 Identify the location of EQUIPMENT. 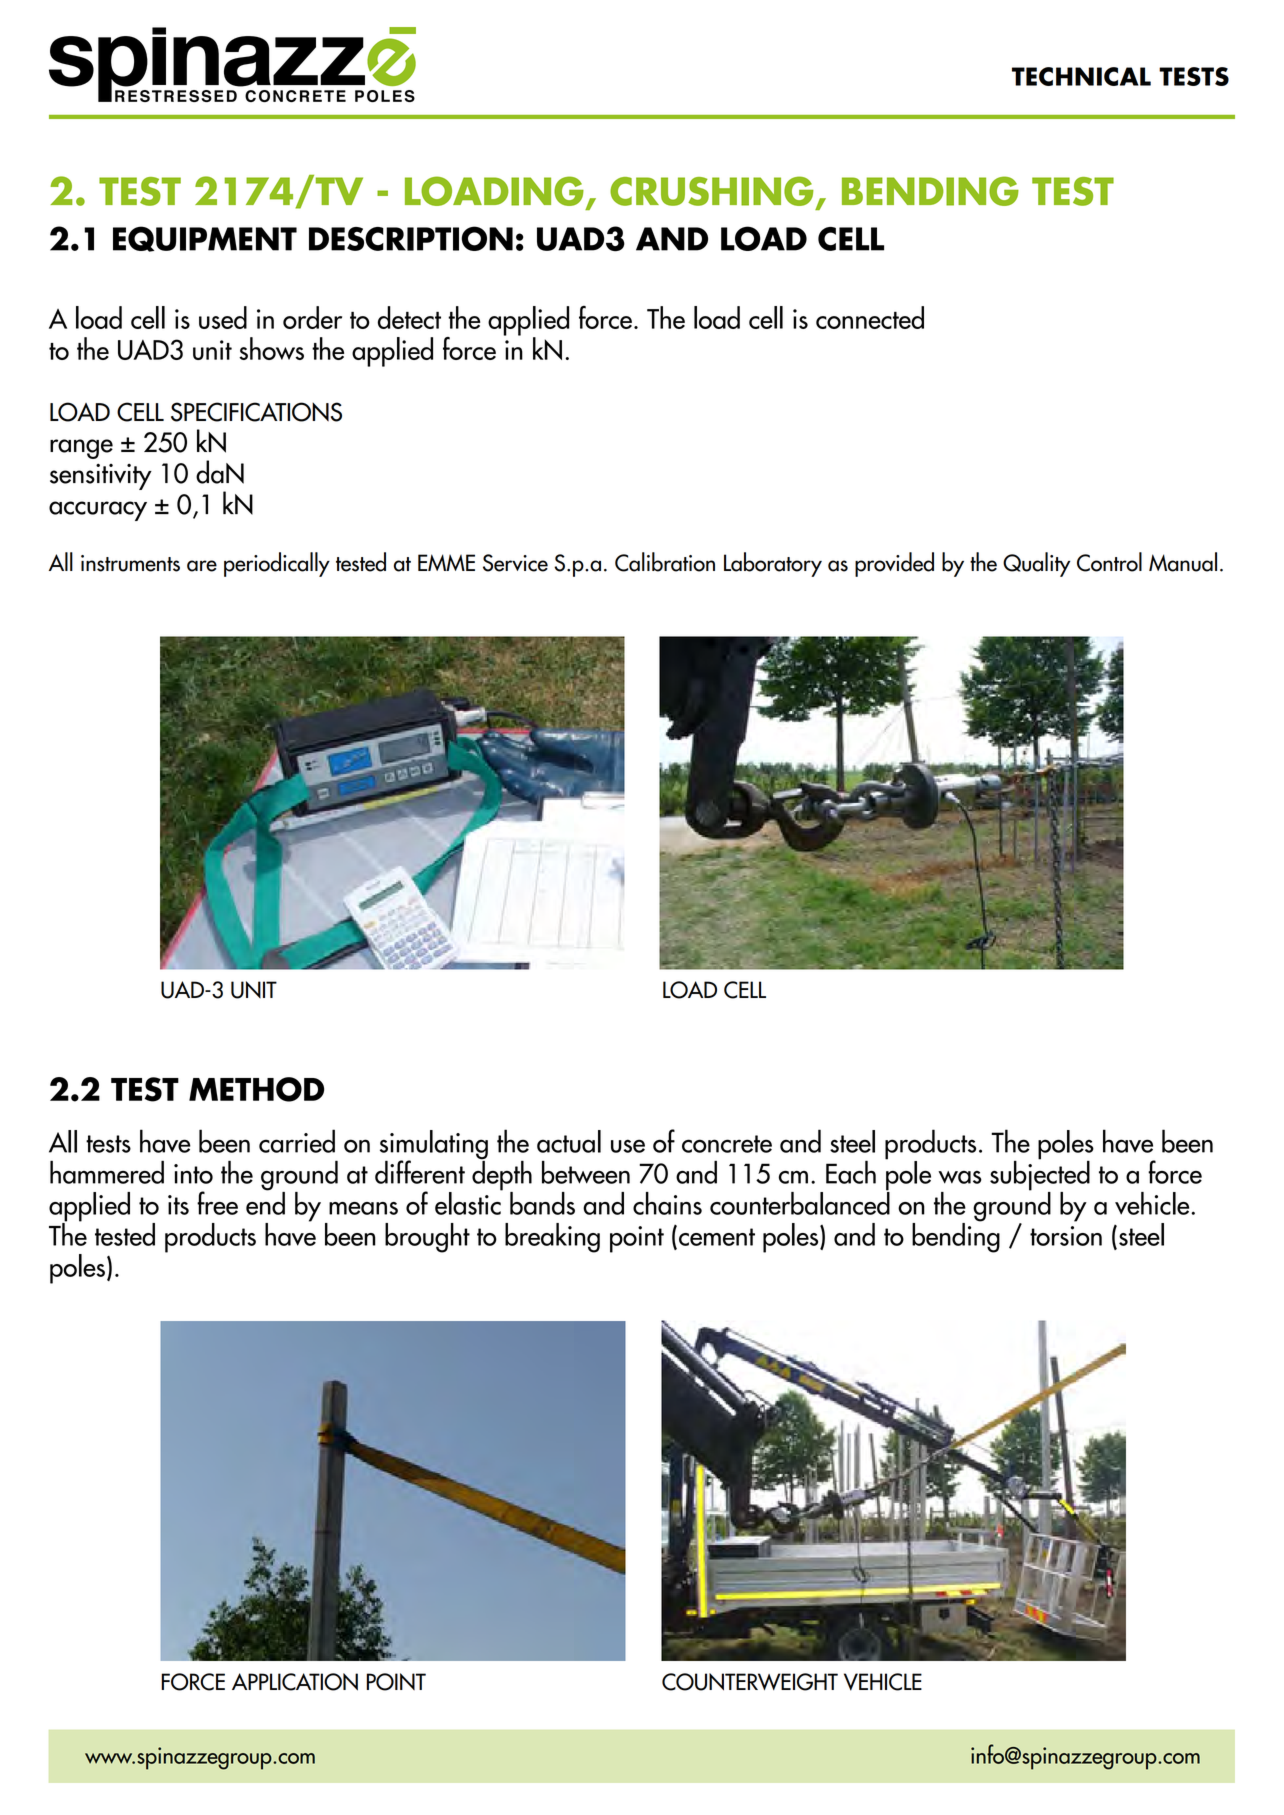
(205, 239).
